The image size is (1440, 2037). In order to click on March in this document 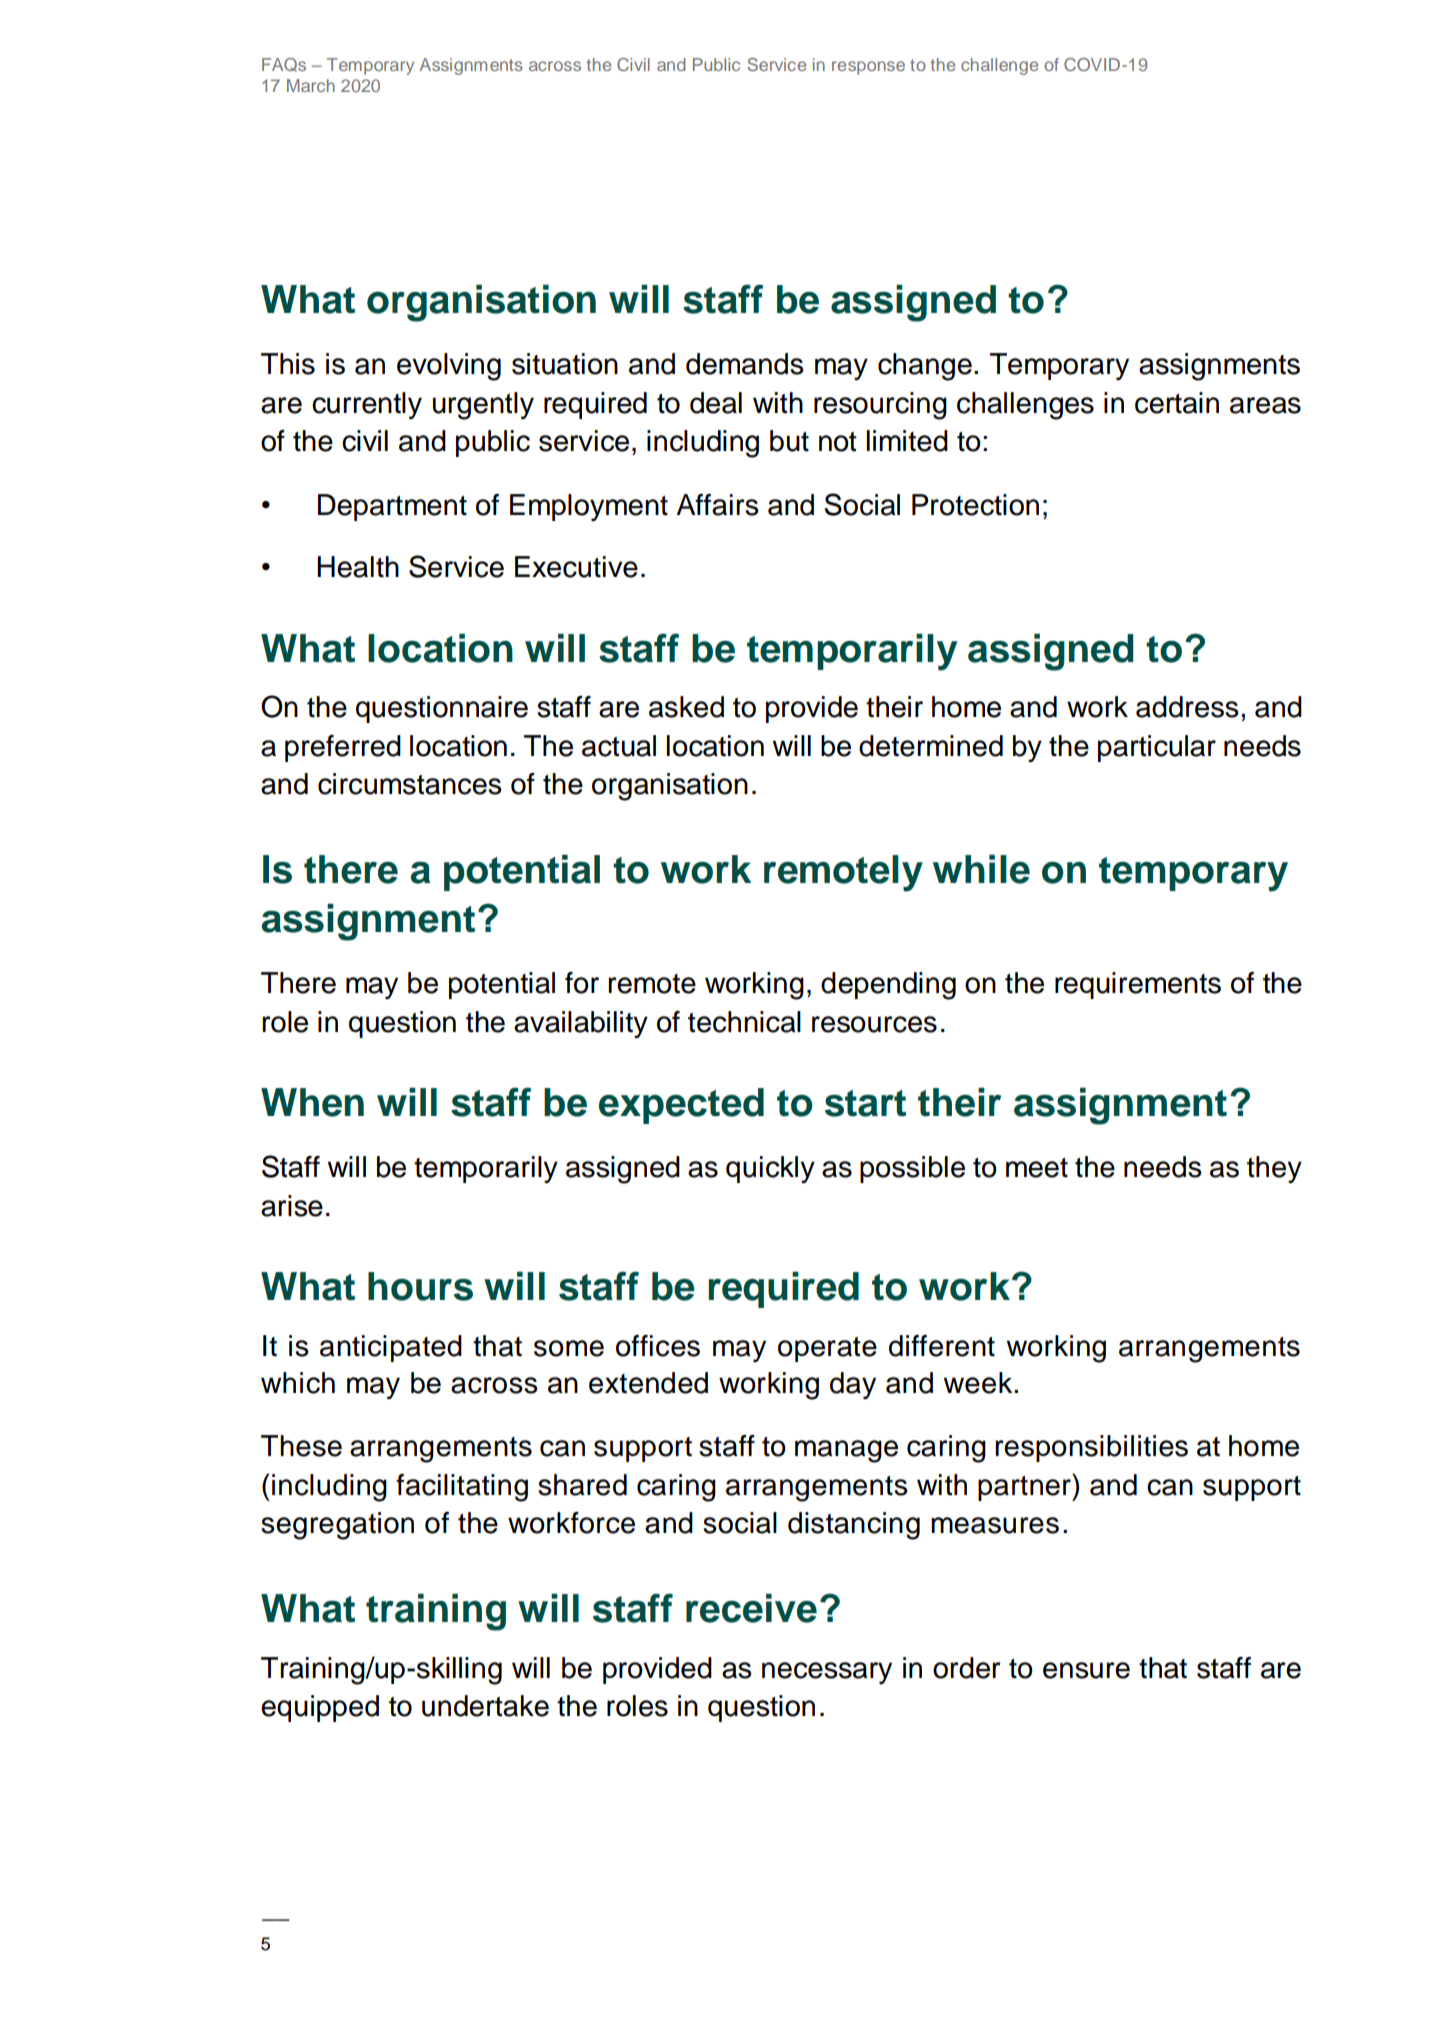, I will do `click(311, 85)`.
